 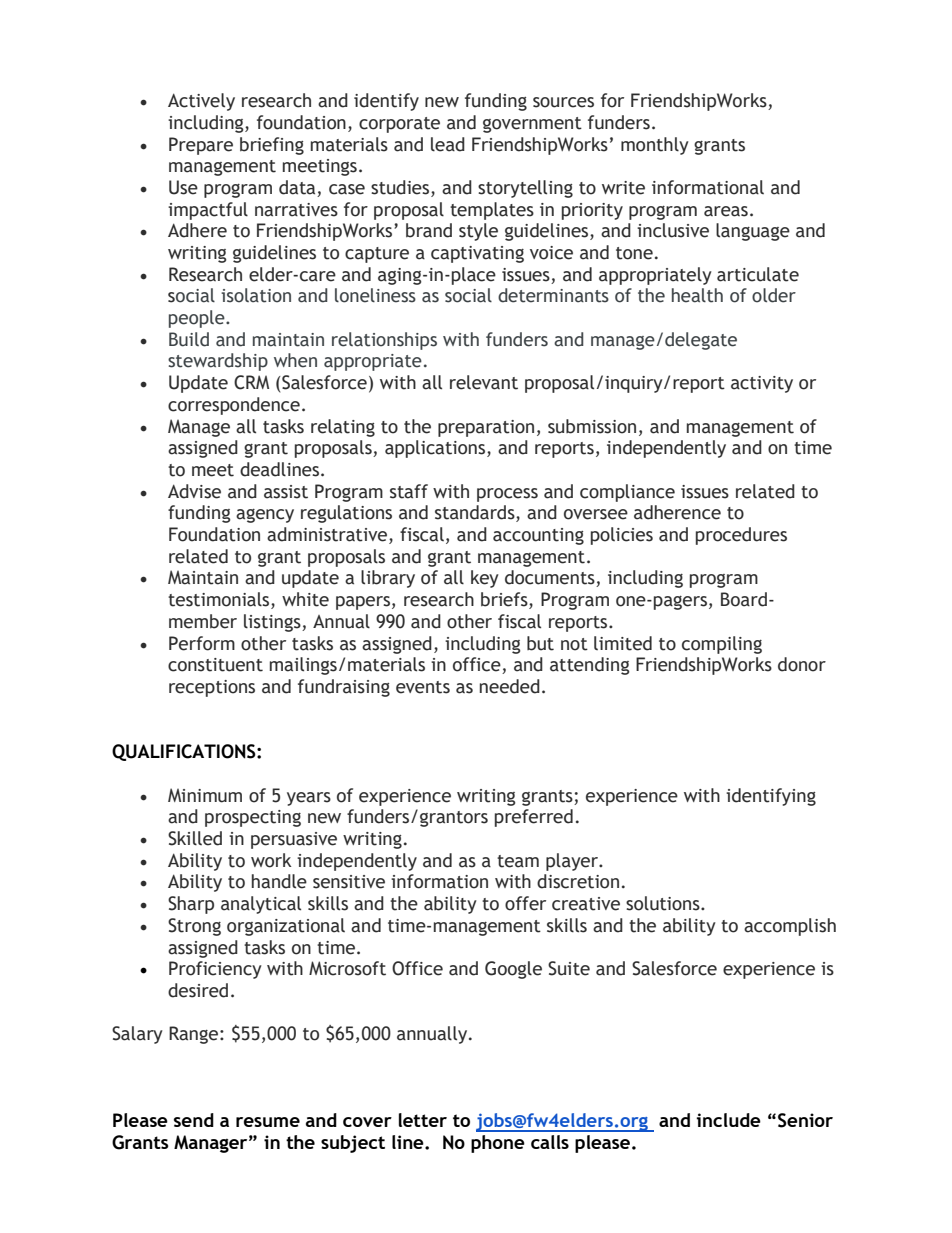 What do you see at coordinates (498, 1144) in the page?
I see `phone` at bounding box center [498, 1144].
